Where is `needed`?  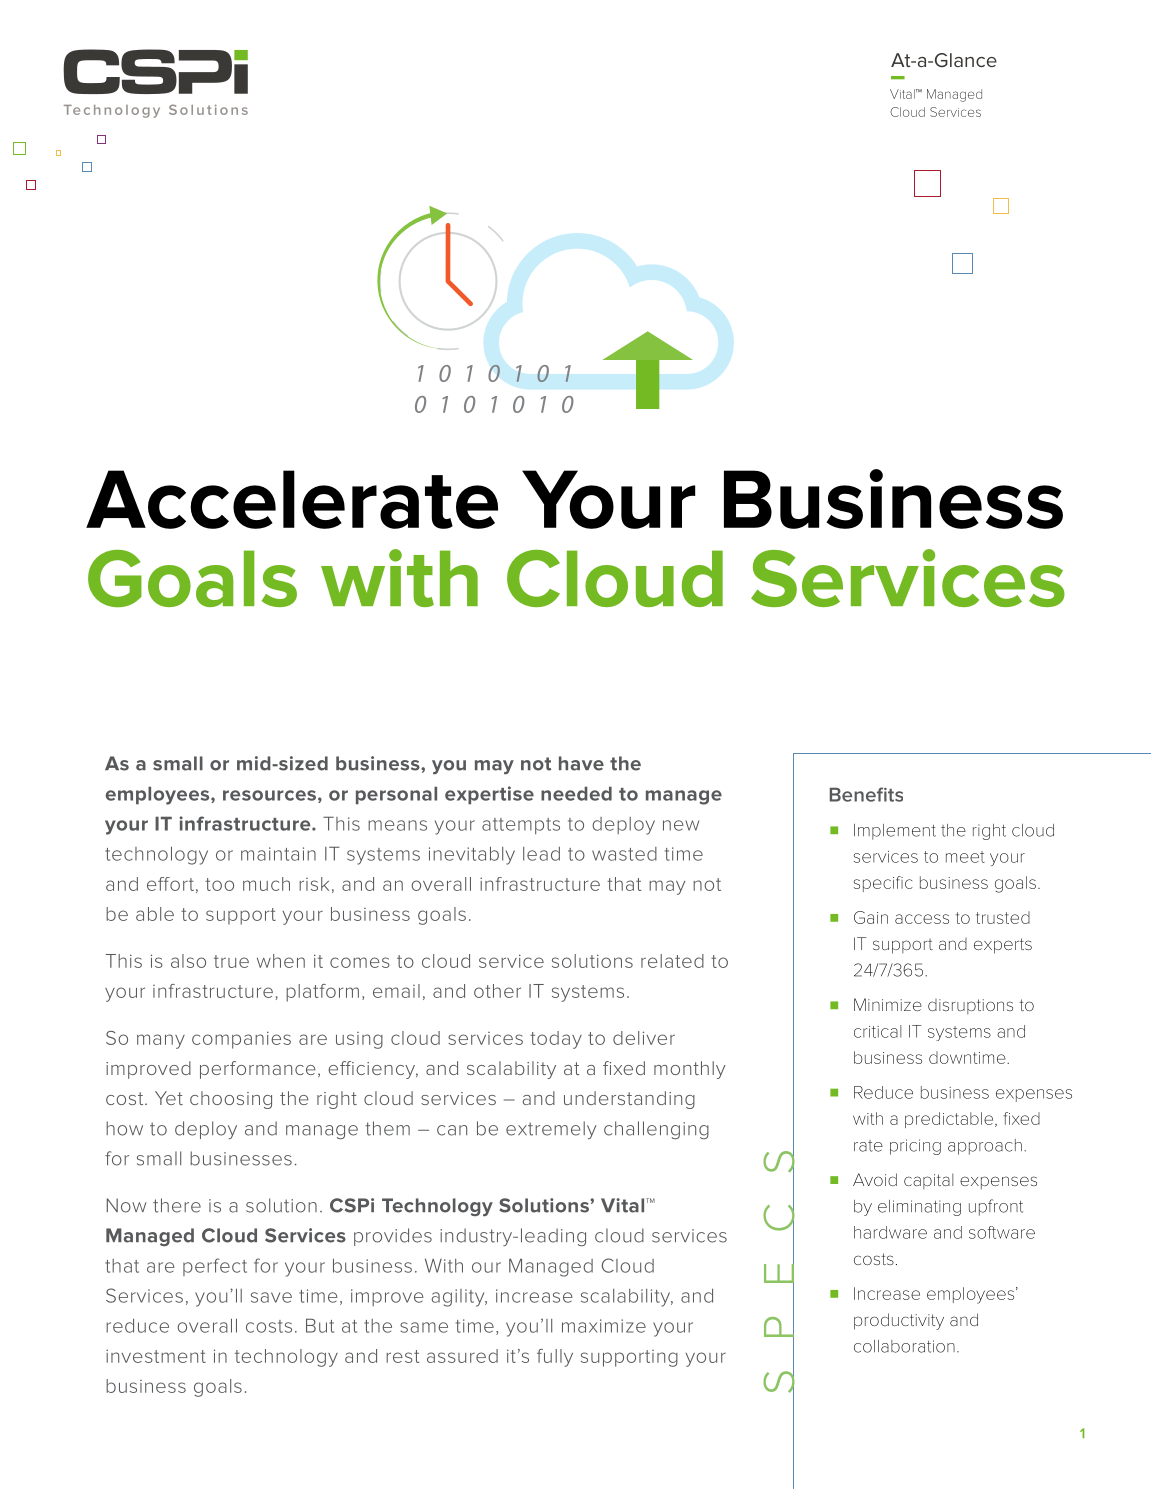 needed is located at coordinates (576, 793).
